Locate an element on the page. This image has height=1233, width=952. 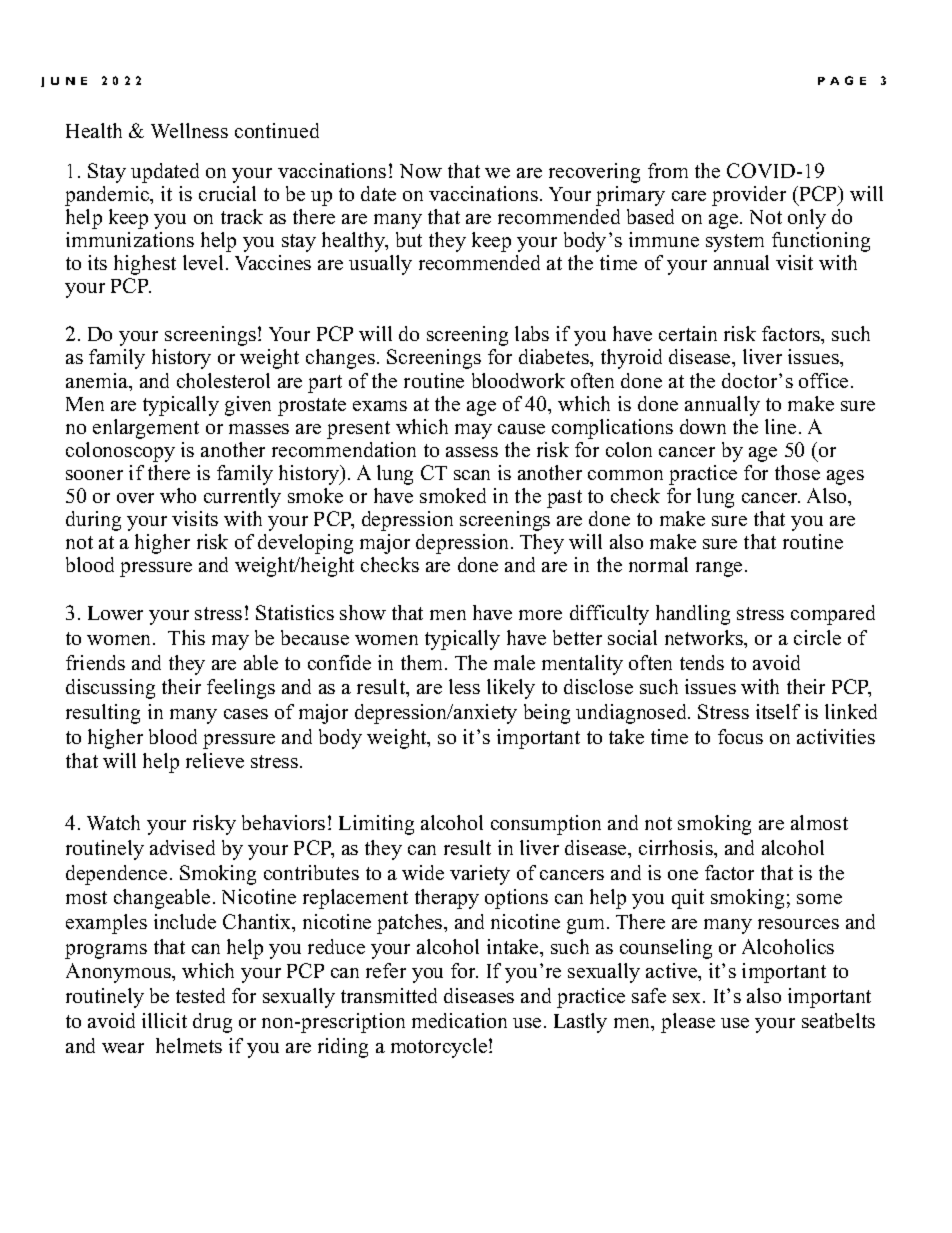
consumption is located at coordinates (546, 825).
